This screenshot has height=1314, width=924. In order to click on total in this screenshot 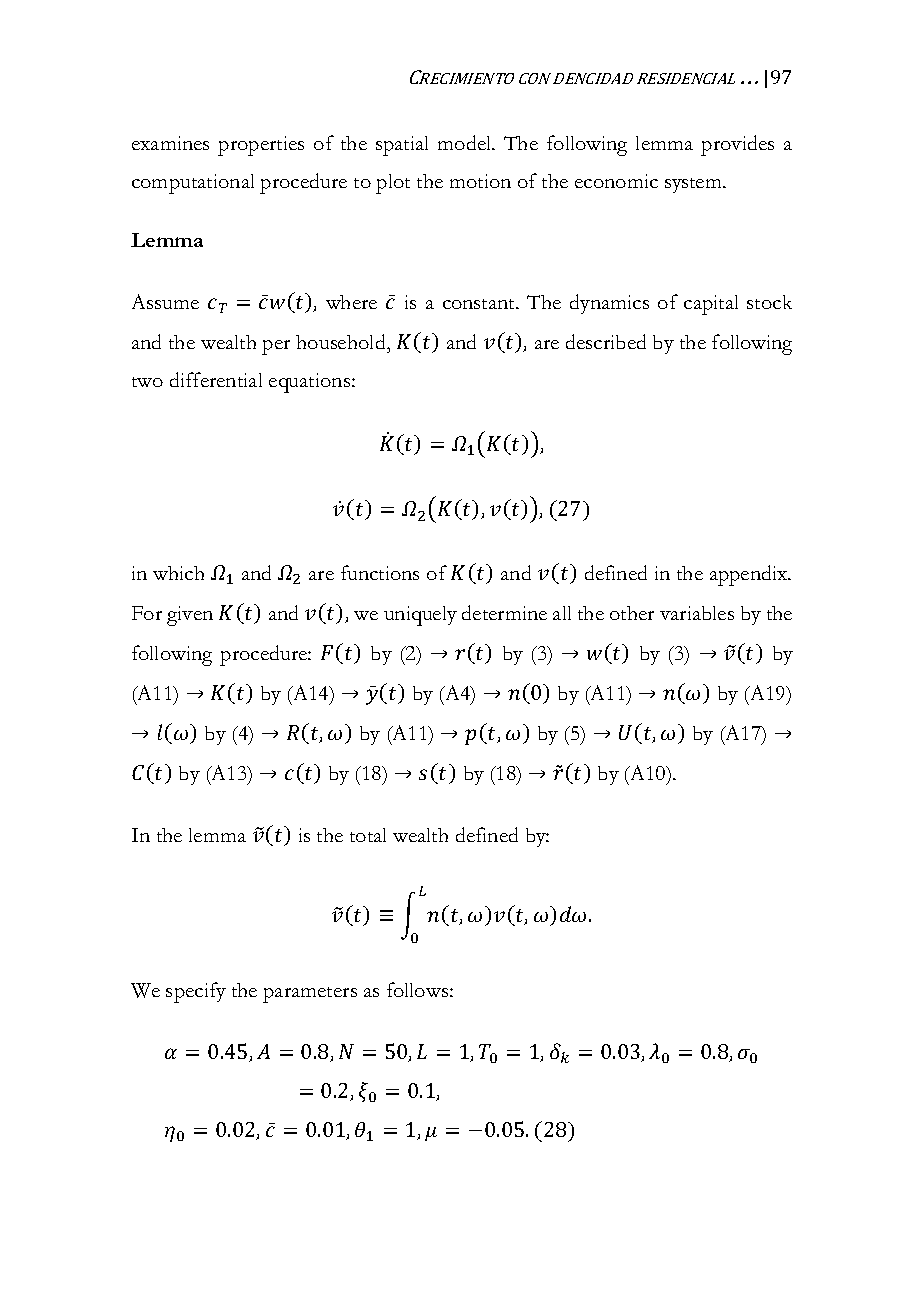, I will do `click(368, 835)`.
